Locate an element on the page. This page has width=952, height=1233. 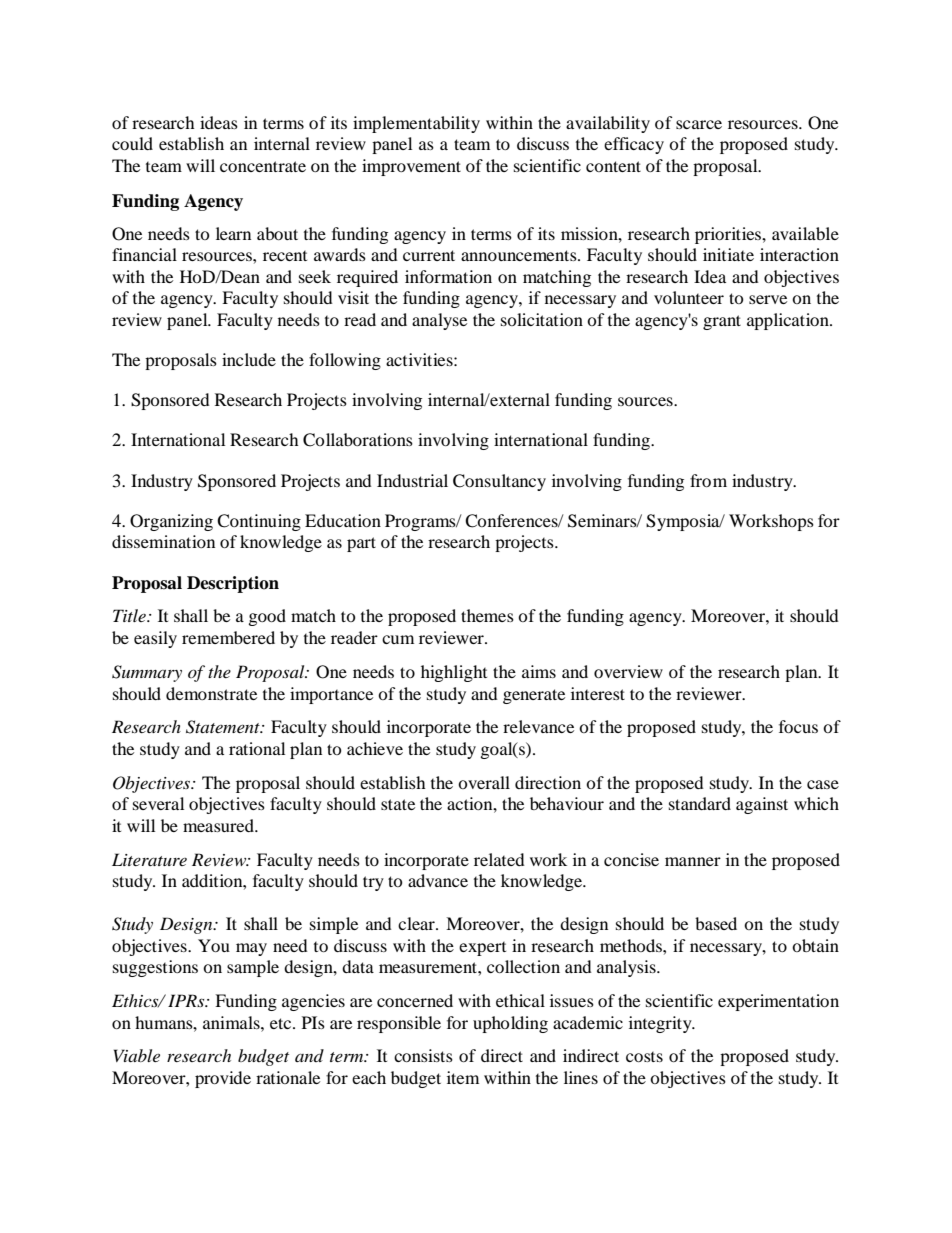
measured is located at coordinates (219, 825).
